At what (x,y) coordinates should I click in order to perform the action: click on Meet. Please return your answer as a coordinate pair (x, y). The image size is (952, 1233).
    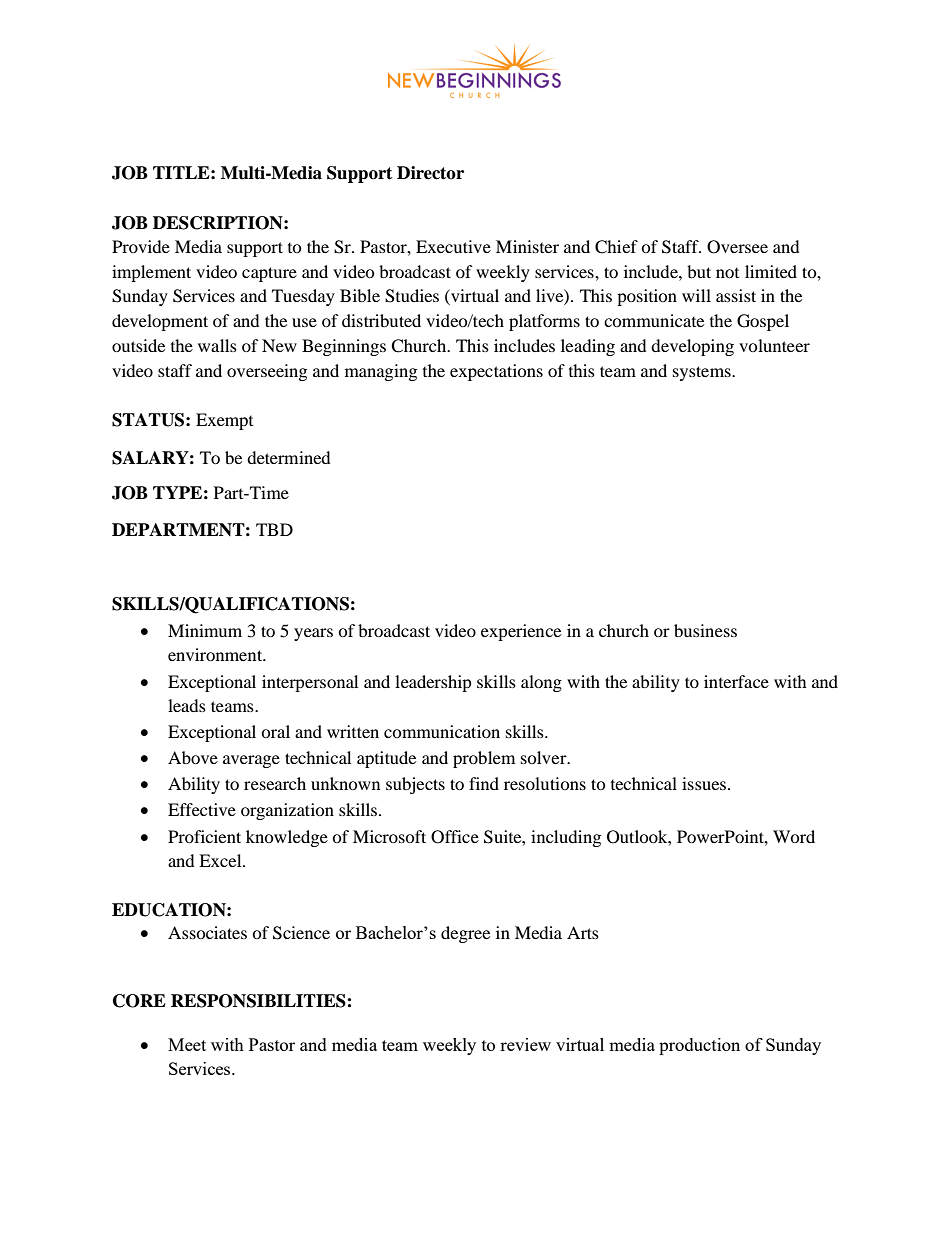
    Looking at the image, I should click on (187, 1044).
